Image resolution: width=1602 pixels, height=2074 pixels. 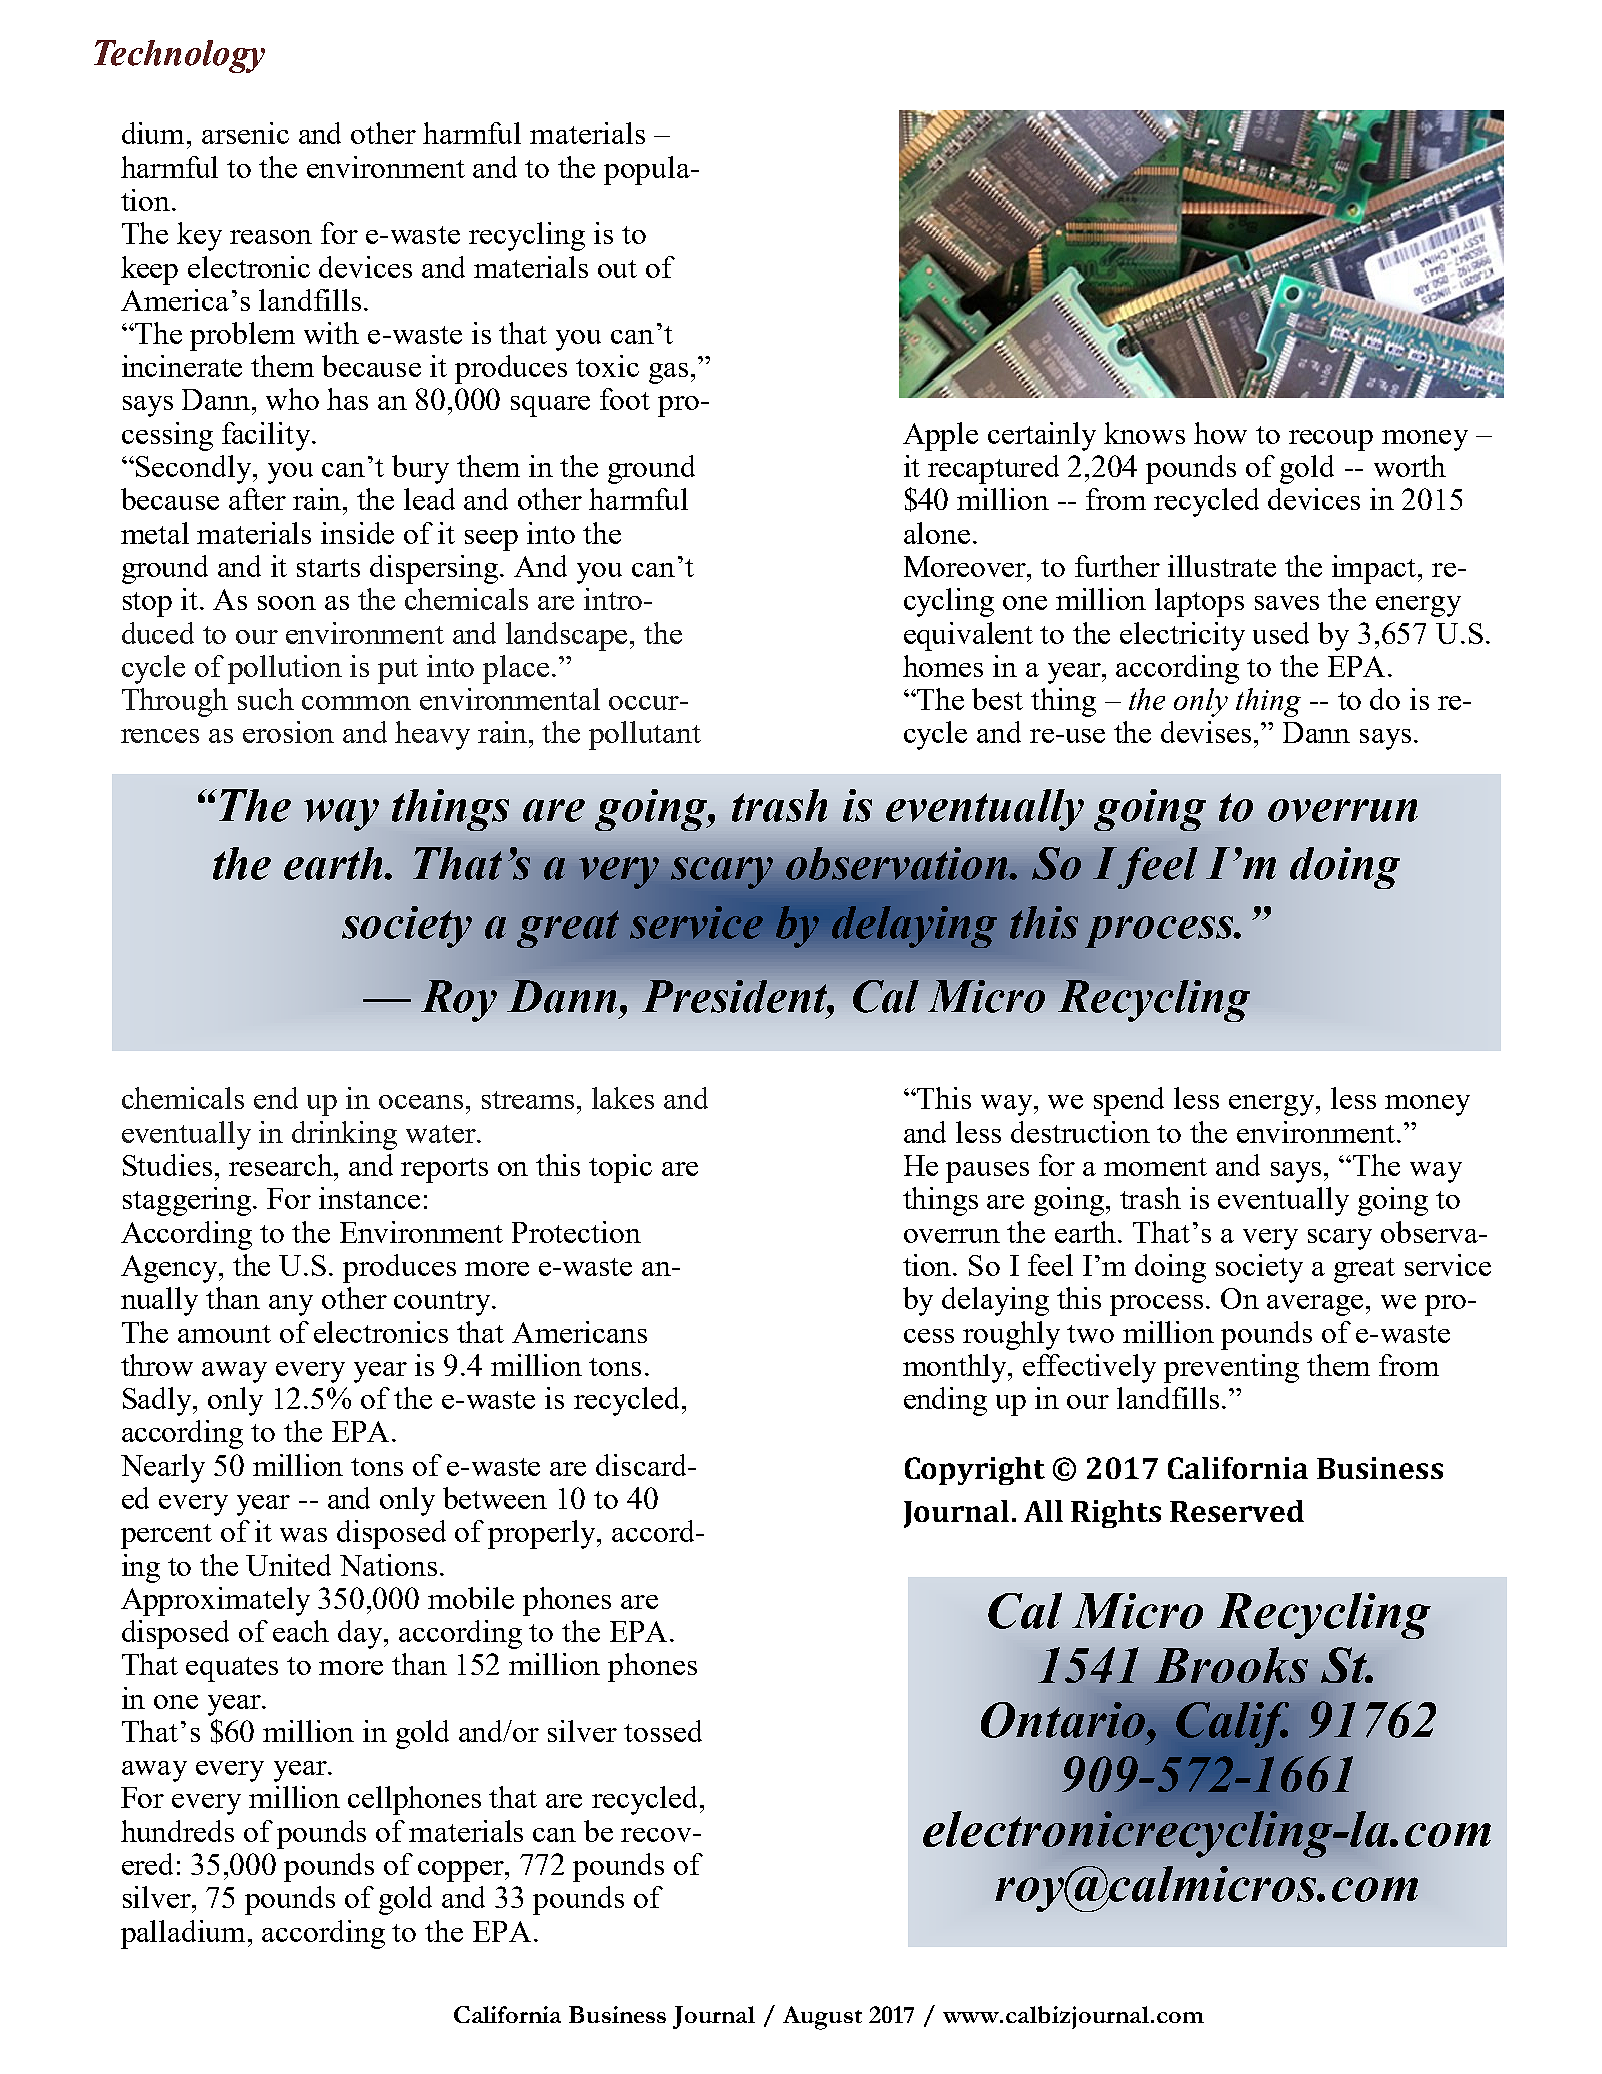 What do you see at coordinates (956, 1368) in the page?
I see `monthly` at bounding box center [956, 1368].
